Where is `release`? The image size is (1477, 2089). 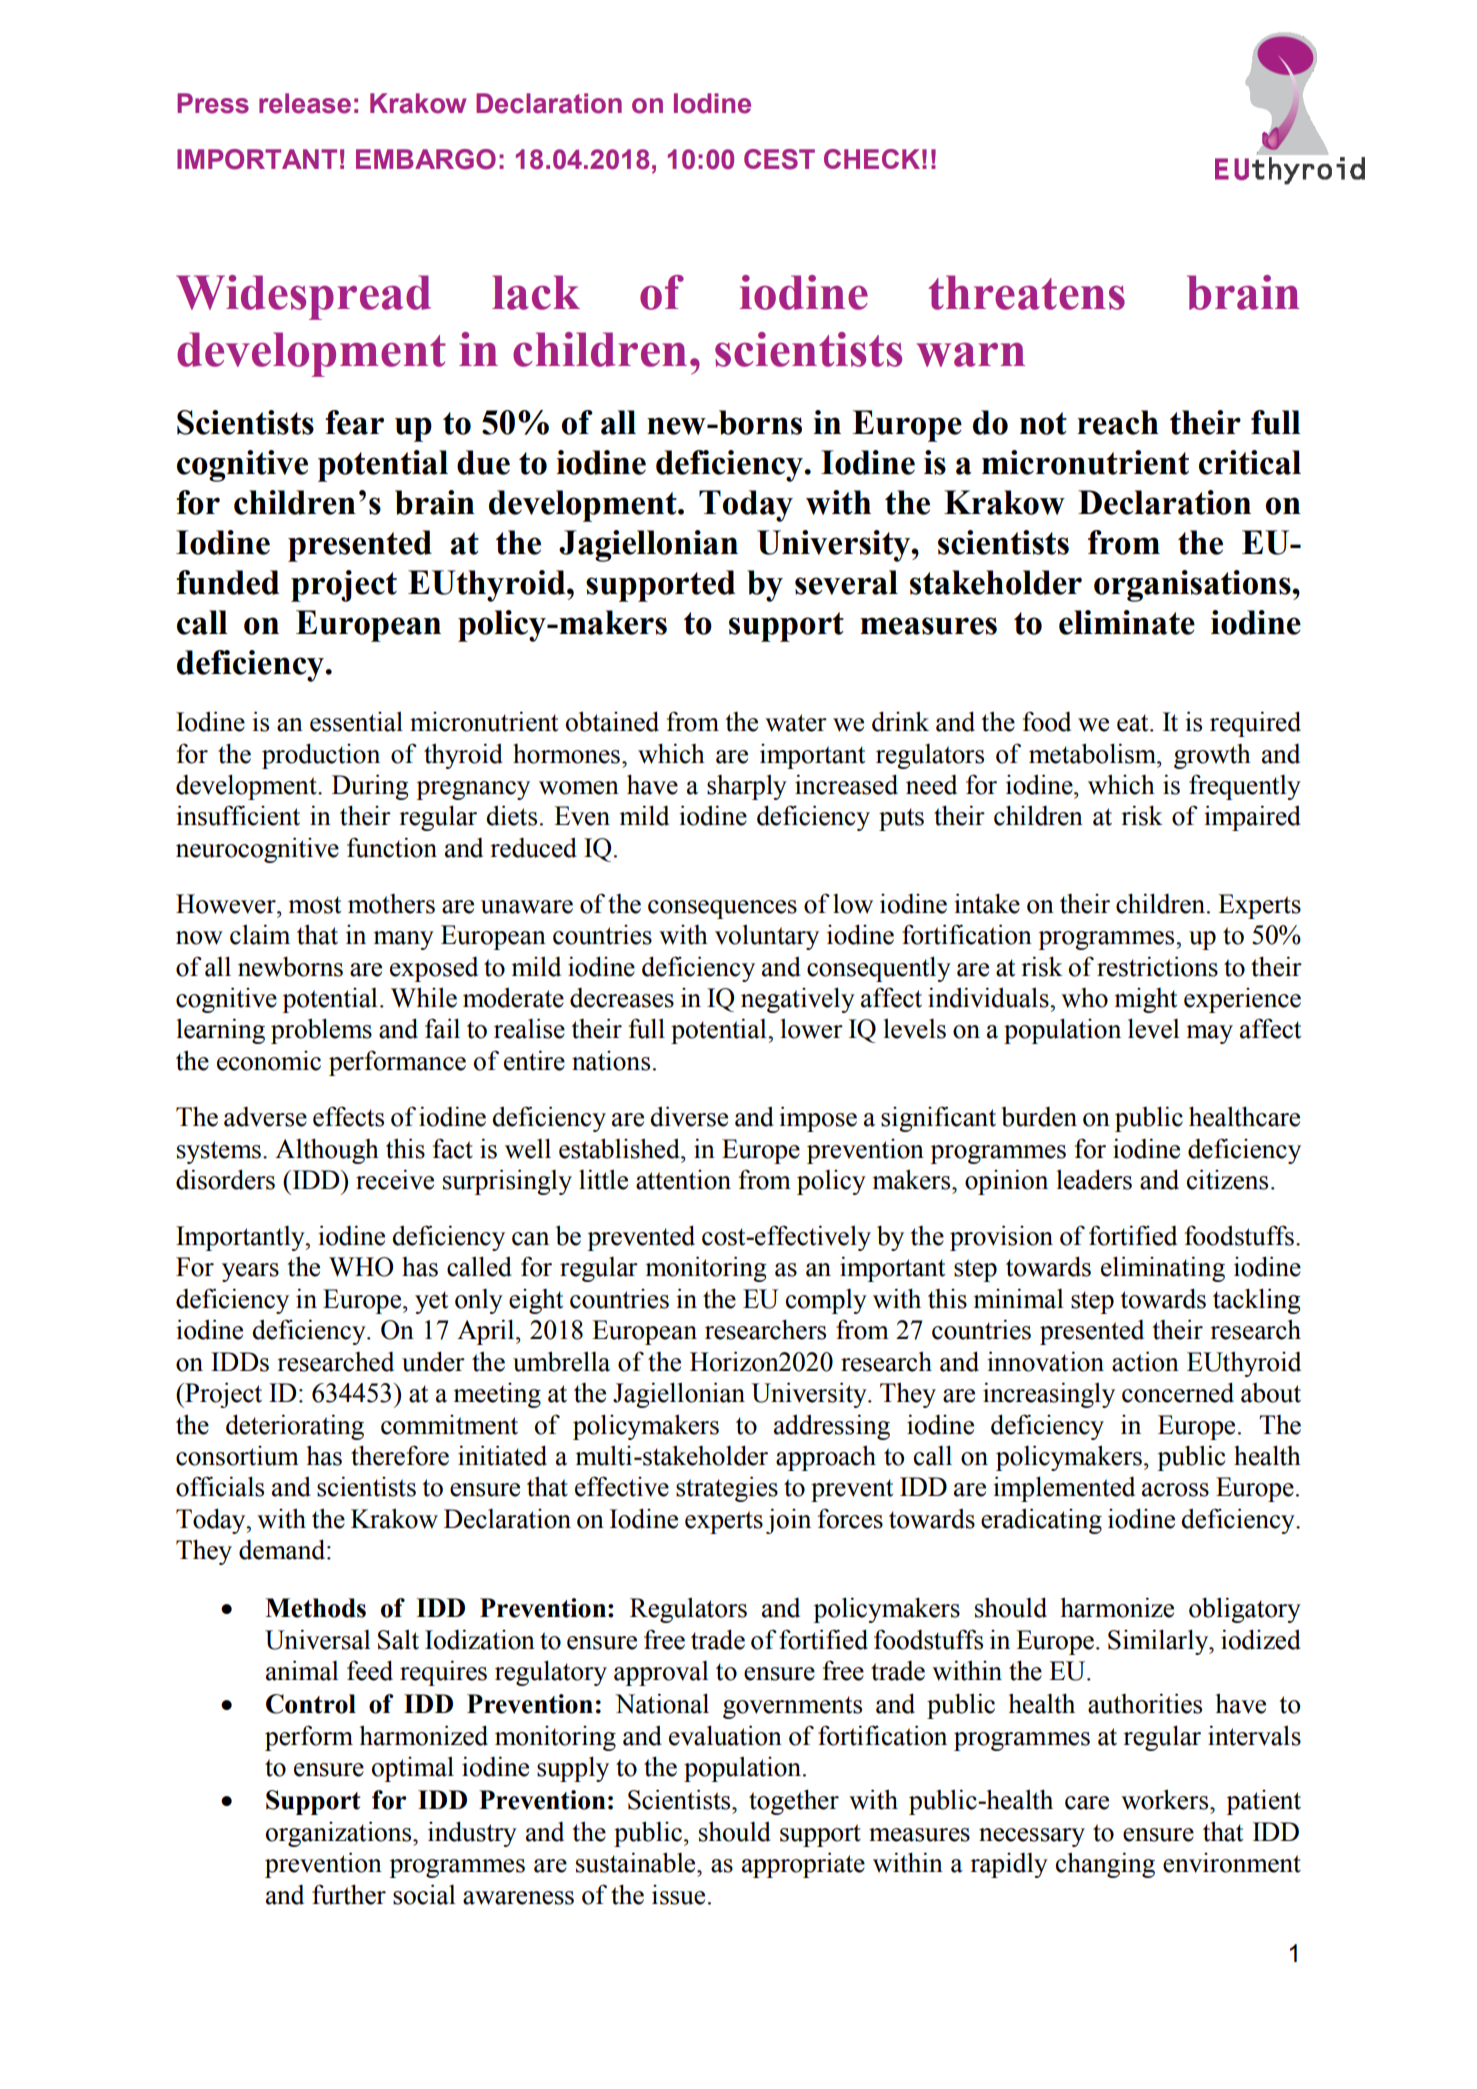 release is located at coordinates (305, 103).
